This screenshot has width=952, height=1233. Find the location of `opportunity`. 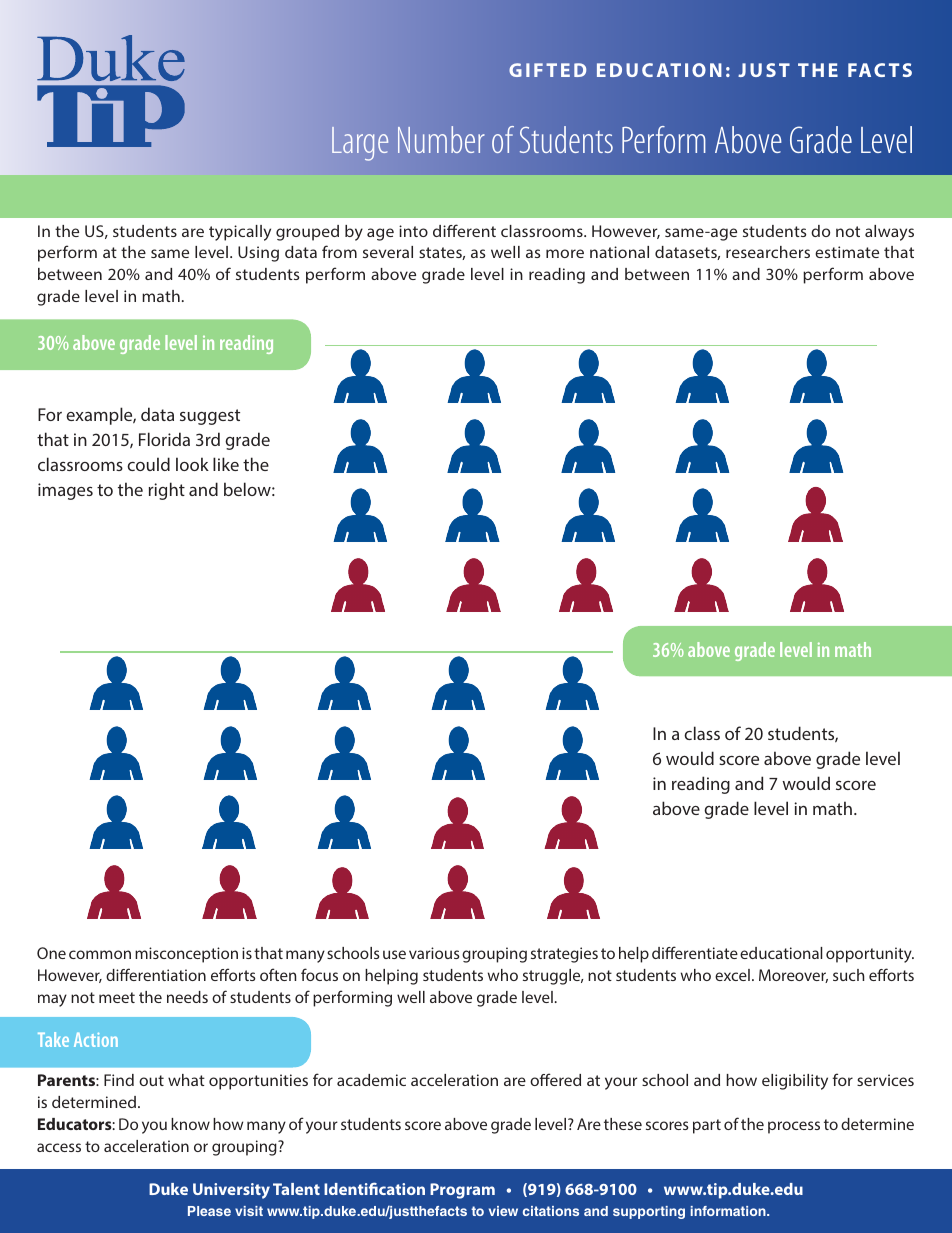

opportunity is located at coordinates (870, 955).
